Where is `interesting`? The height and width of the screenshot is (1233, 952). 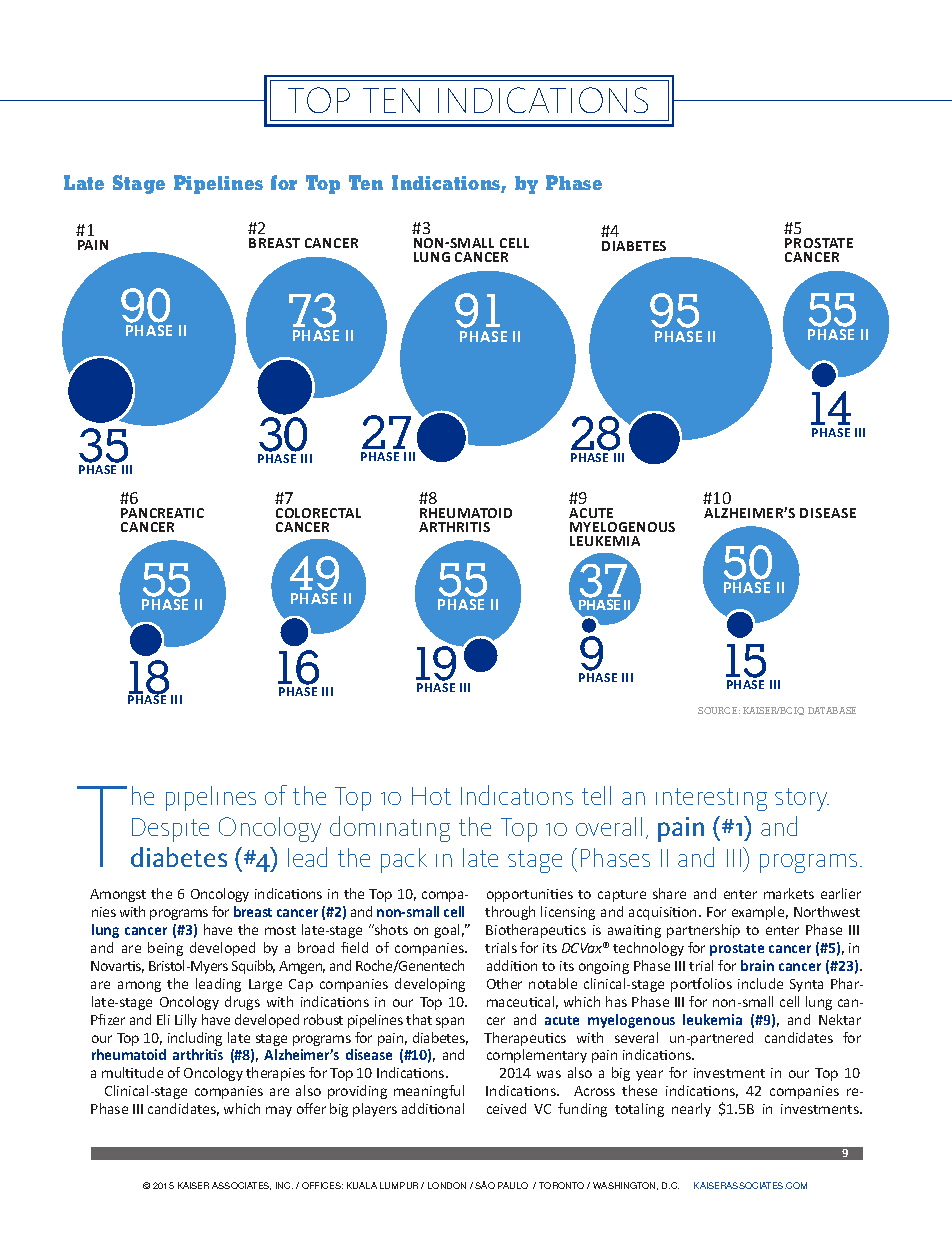 interesting is located at coordinates (711, 799).
